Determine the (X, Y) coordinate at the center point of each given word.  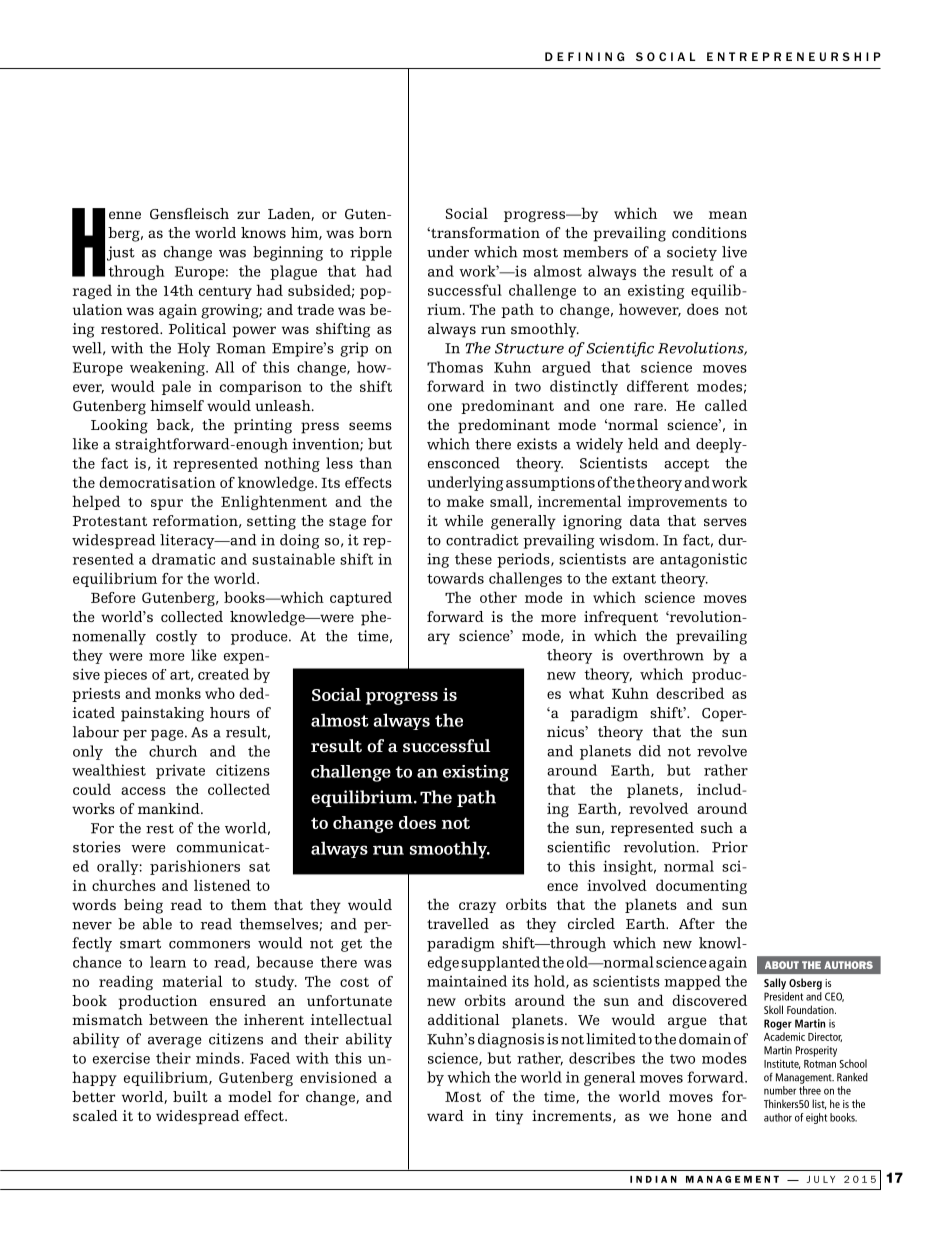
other (498, 597)
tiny (509, 1117)
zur (248, 215)
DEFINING (584, 56)
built (190, 1096)
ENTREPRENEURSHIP (794, 56)
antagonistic (703, 560)
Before (113, 597)
